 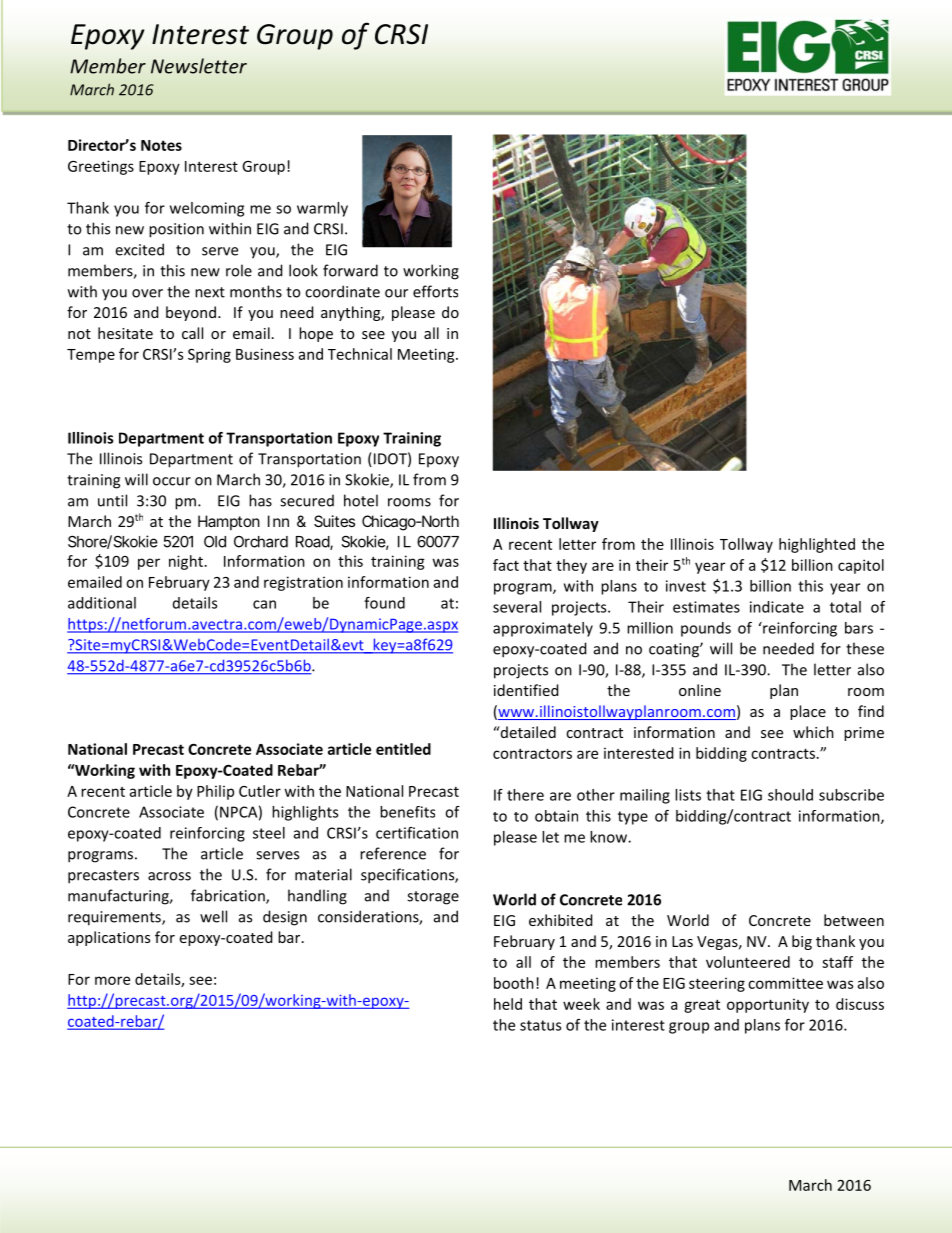 What do you see at coordinates (186, 562) in the screenshot?
I see `night` at bounding box center [186, 562].
